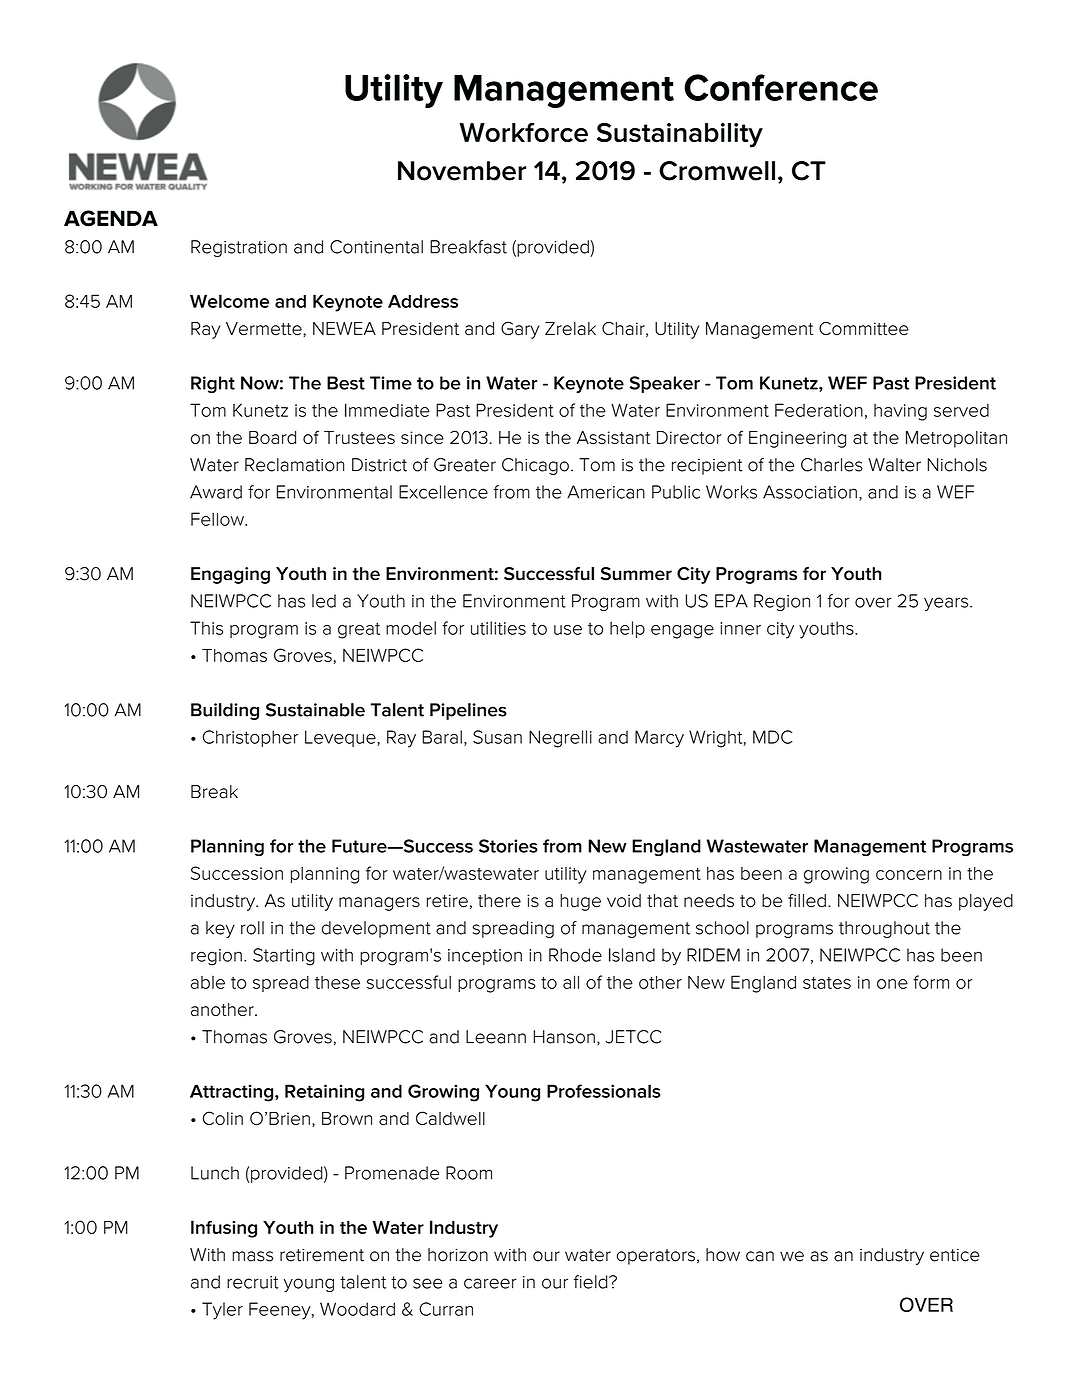  Describe the element at coordinates (864, 328) in the screenshot. I see `Committee` at that location.
